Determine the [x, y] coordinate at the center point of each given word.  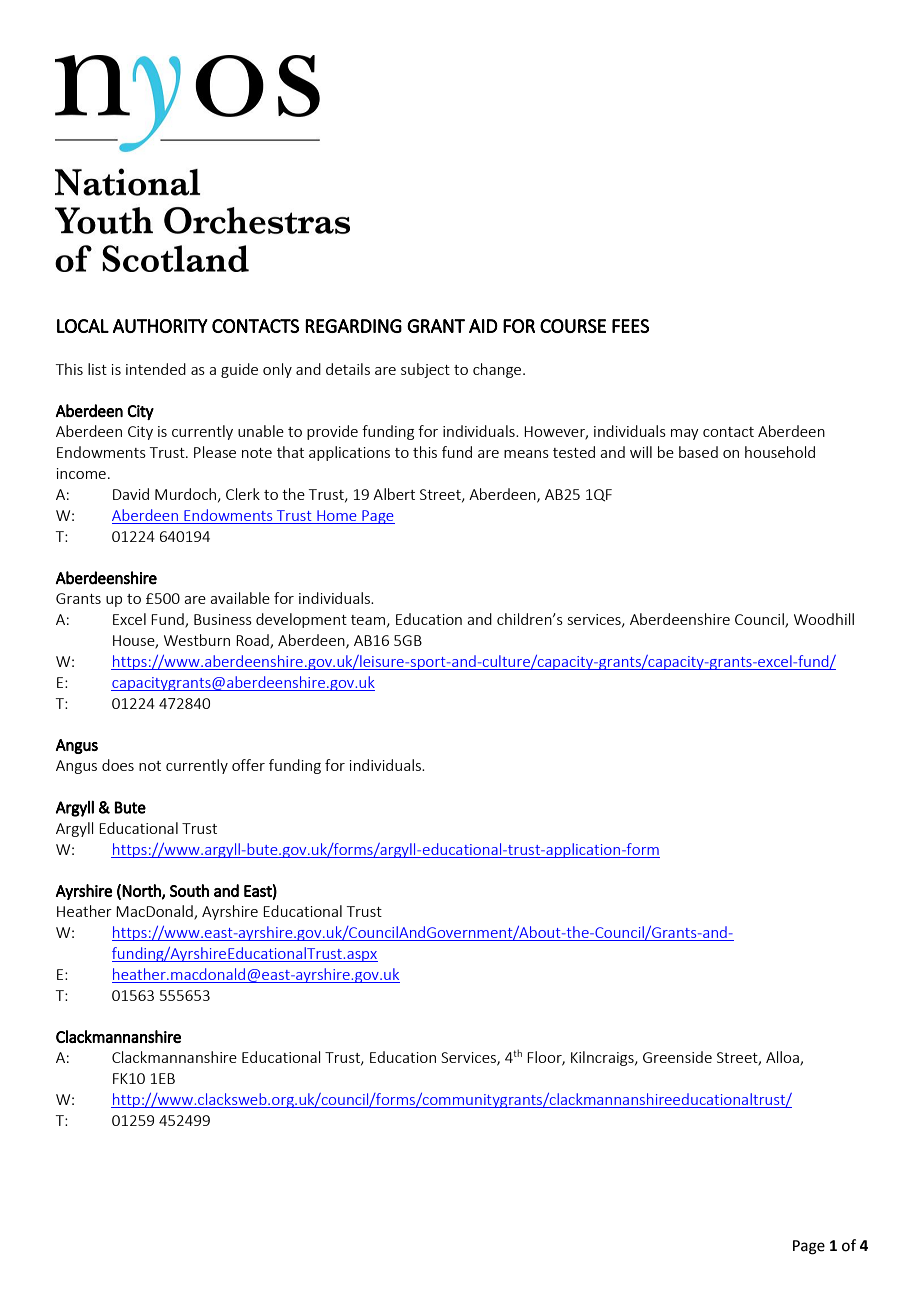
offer [248, 765]
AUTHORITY [160, 326]
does [118, 765]
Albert [394, 494]
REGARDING [353, 326]
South [189, 890]
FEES [630, 326]
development [301, 620]
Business [223, 619]
